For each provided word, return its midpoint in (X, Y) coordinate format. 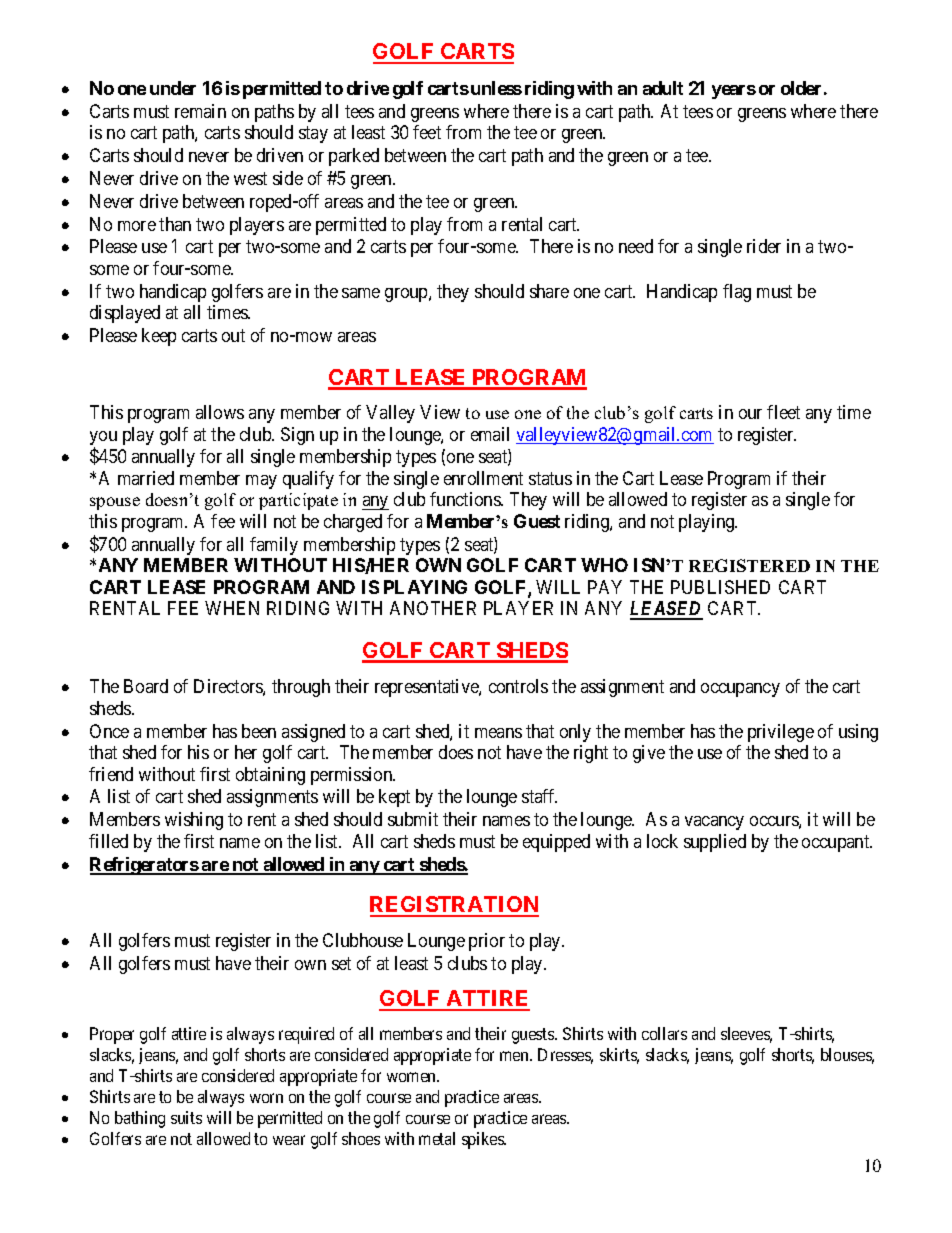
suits (186, 1117)
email (490, 434)
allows (220, 412)
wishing (194, 821)
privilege (781, 733)
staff (539, 796)
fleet (783, 412)
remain (200, 111)
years (734, 92)
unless (496, 88)
